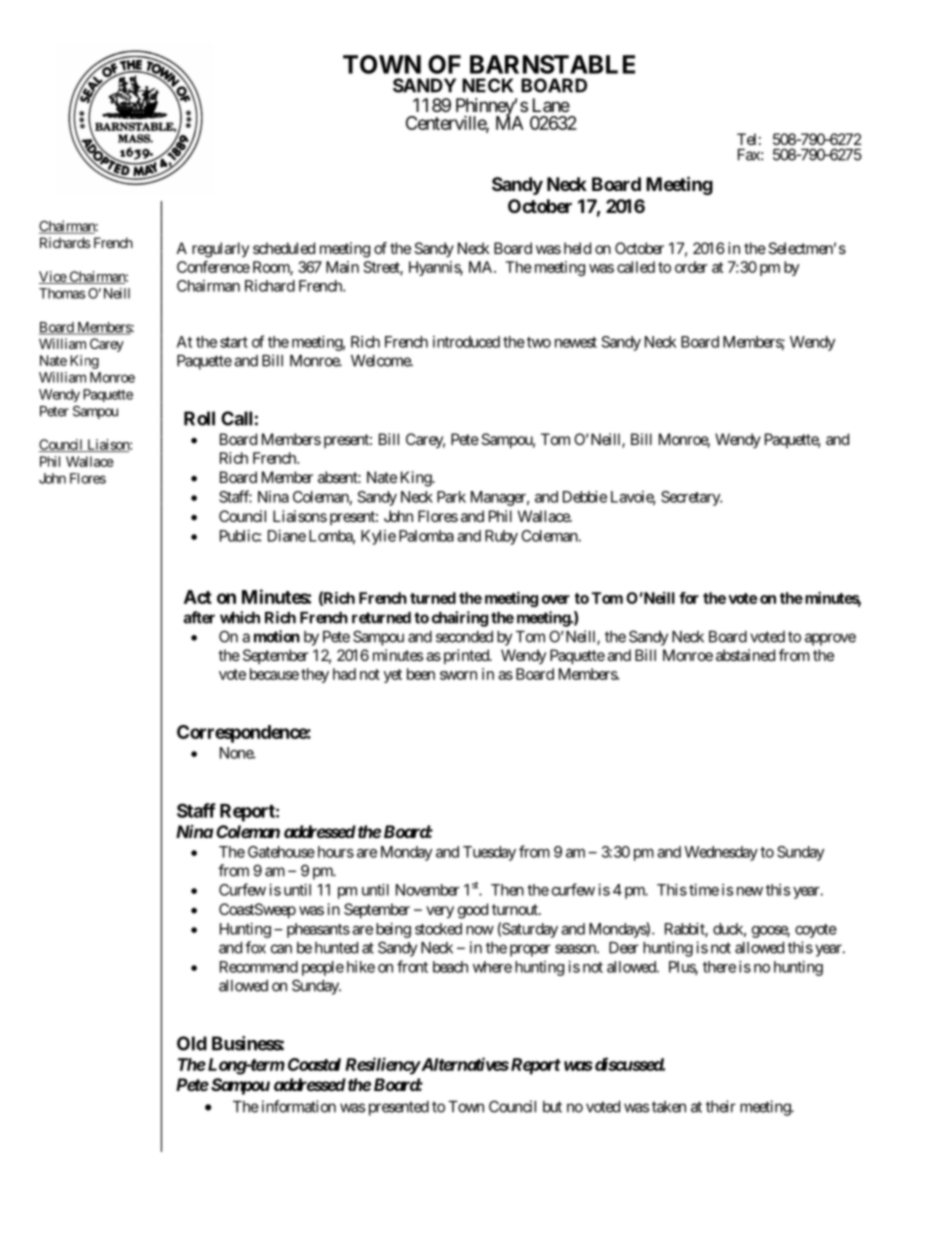 This document has height=1233, width=952. What do you see at coordinates (198, 597) in the document?
I see `Act` at bounding box center [198, 597].
